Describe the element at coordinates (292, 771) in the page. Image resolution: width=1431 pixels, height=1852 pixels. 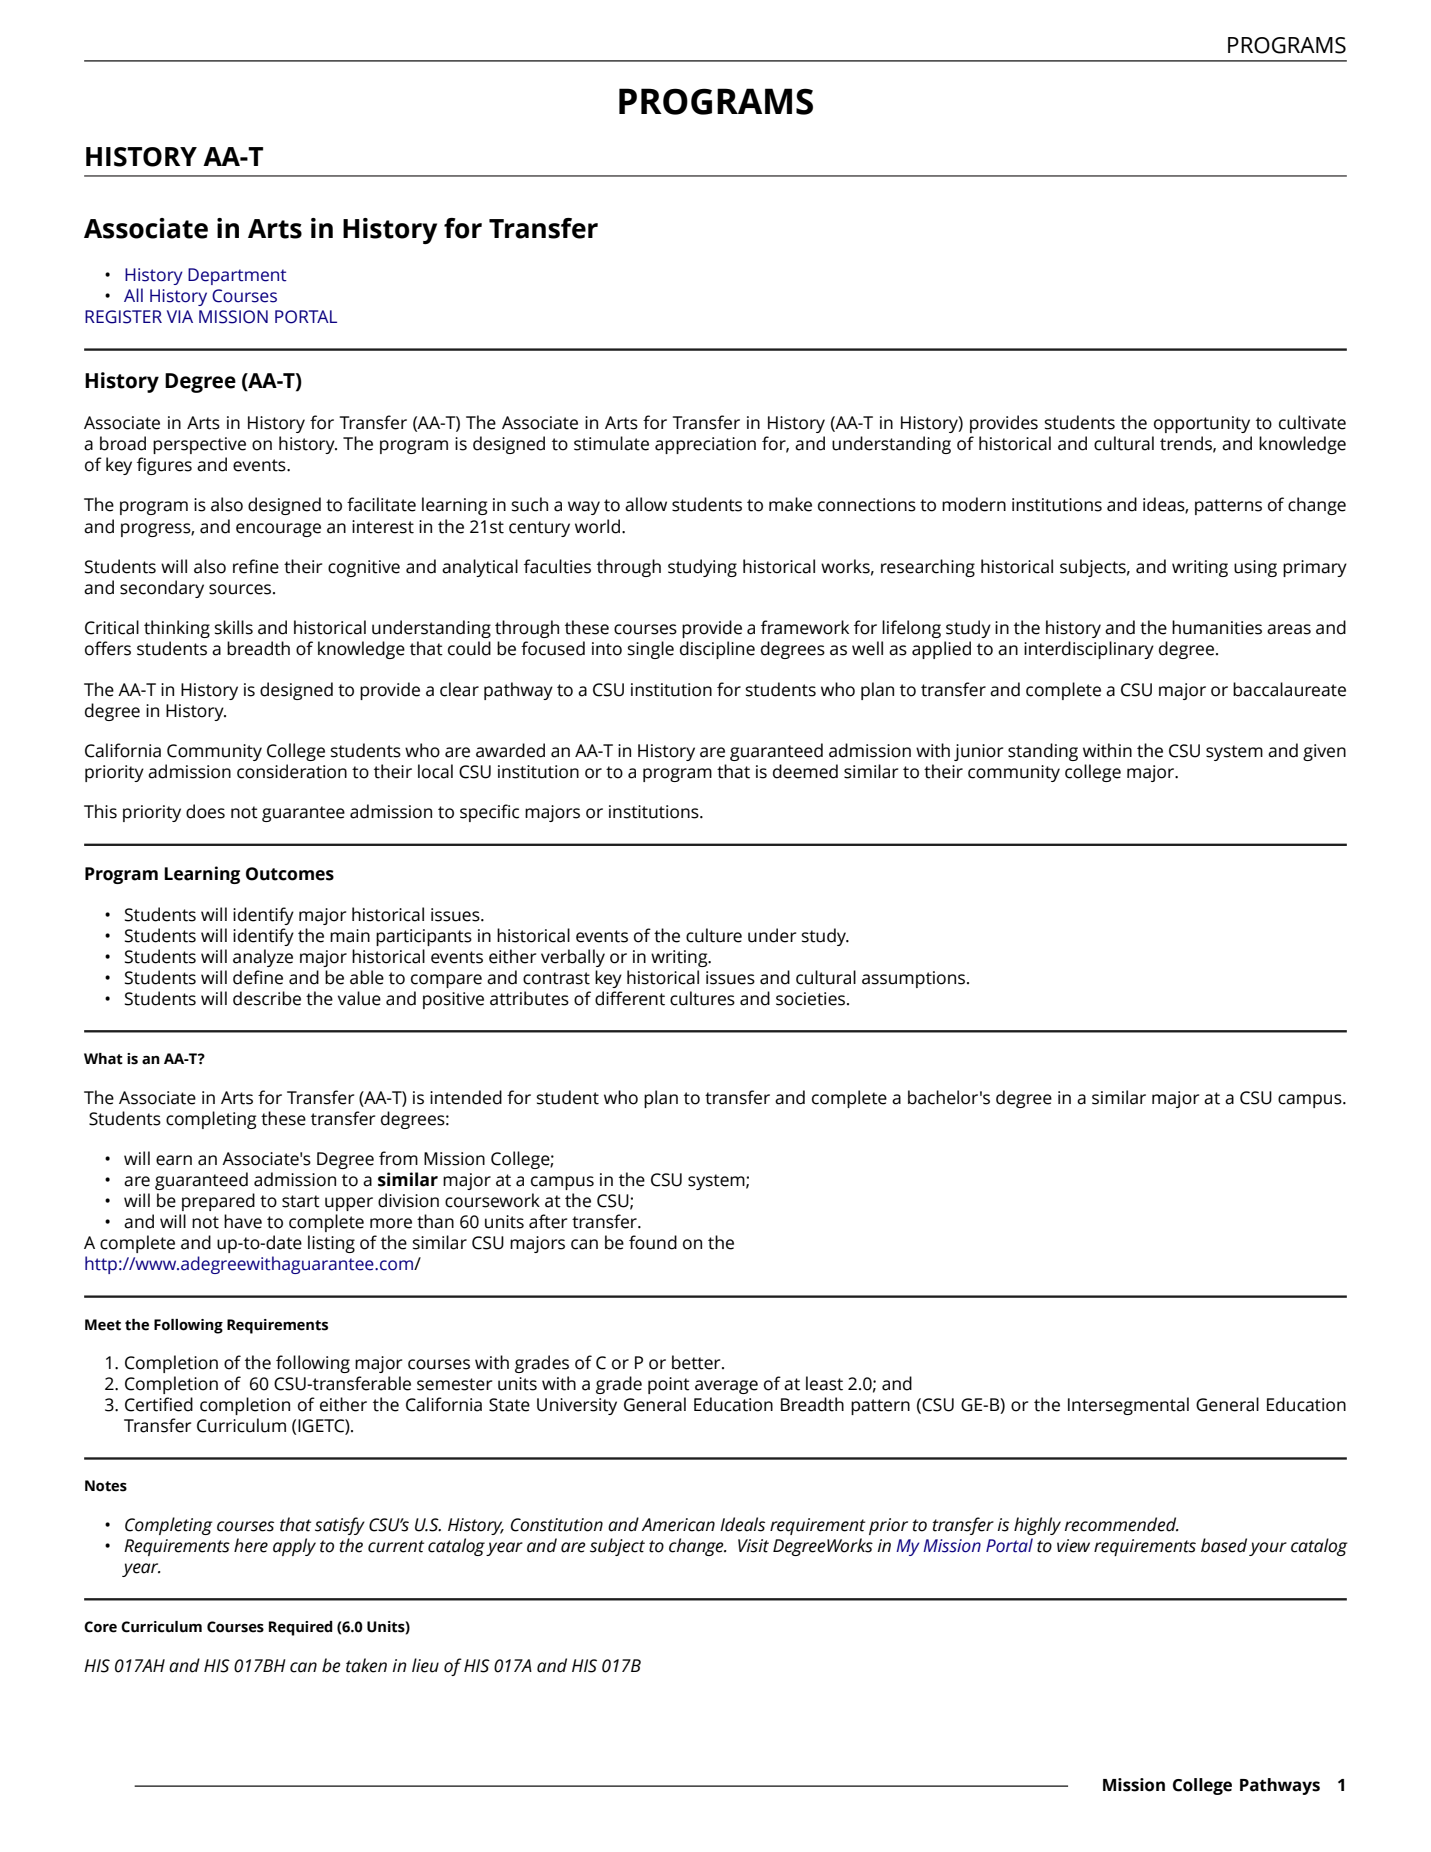
I see `consideration` at that location.
